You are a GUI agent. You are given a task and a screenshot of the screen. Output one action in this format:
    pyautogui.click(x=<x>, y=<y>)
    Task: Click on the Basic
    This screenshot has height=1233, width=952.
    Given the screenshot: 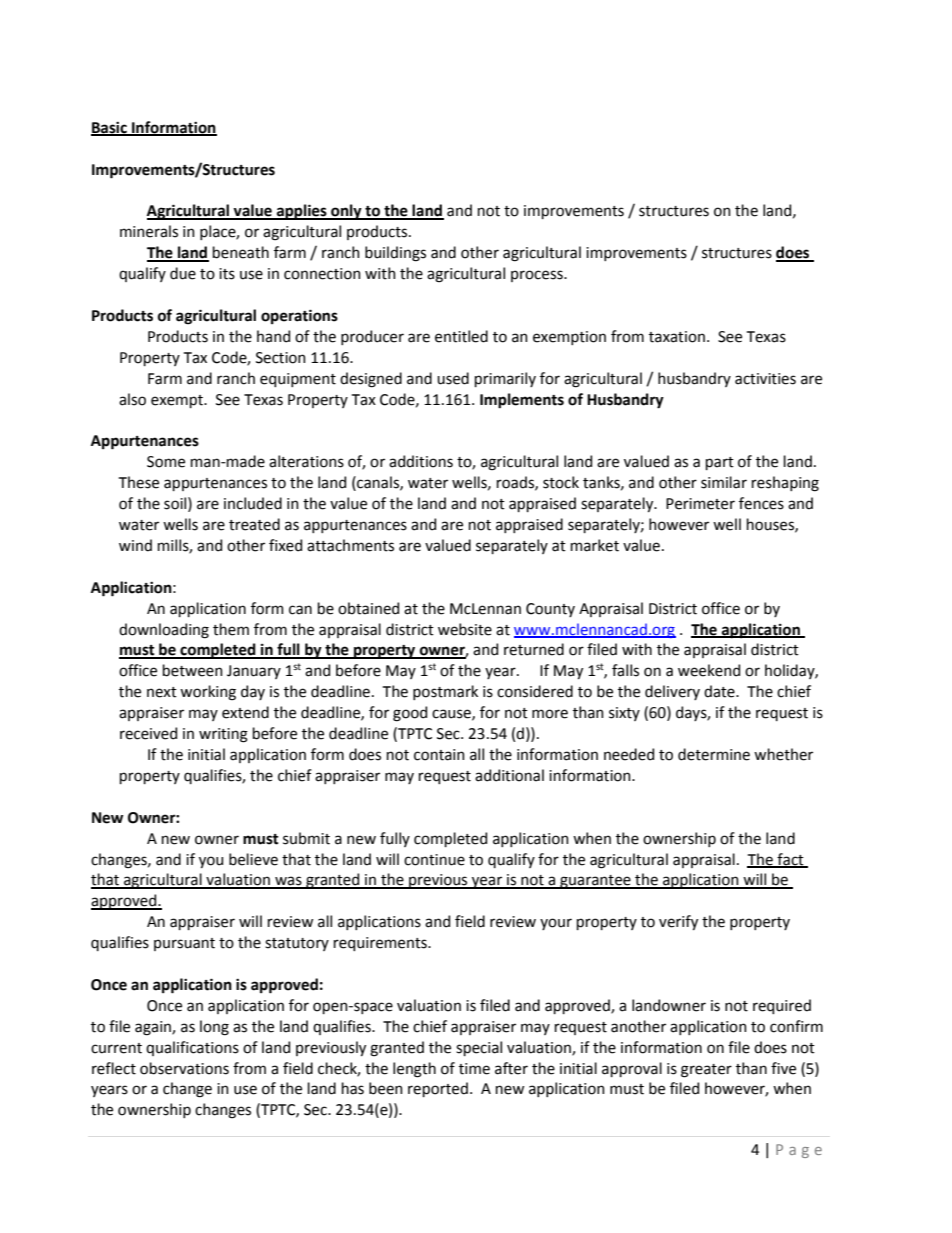 What is the action you would take?
    pyautogui.click(x=110, y=128)
